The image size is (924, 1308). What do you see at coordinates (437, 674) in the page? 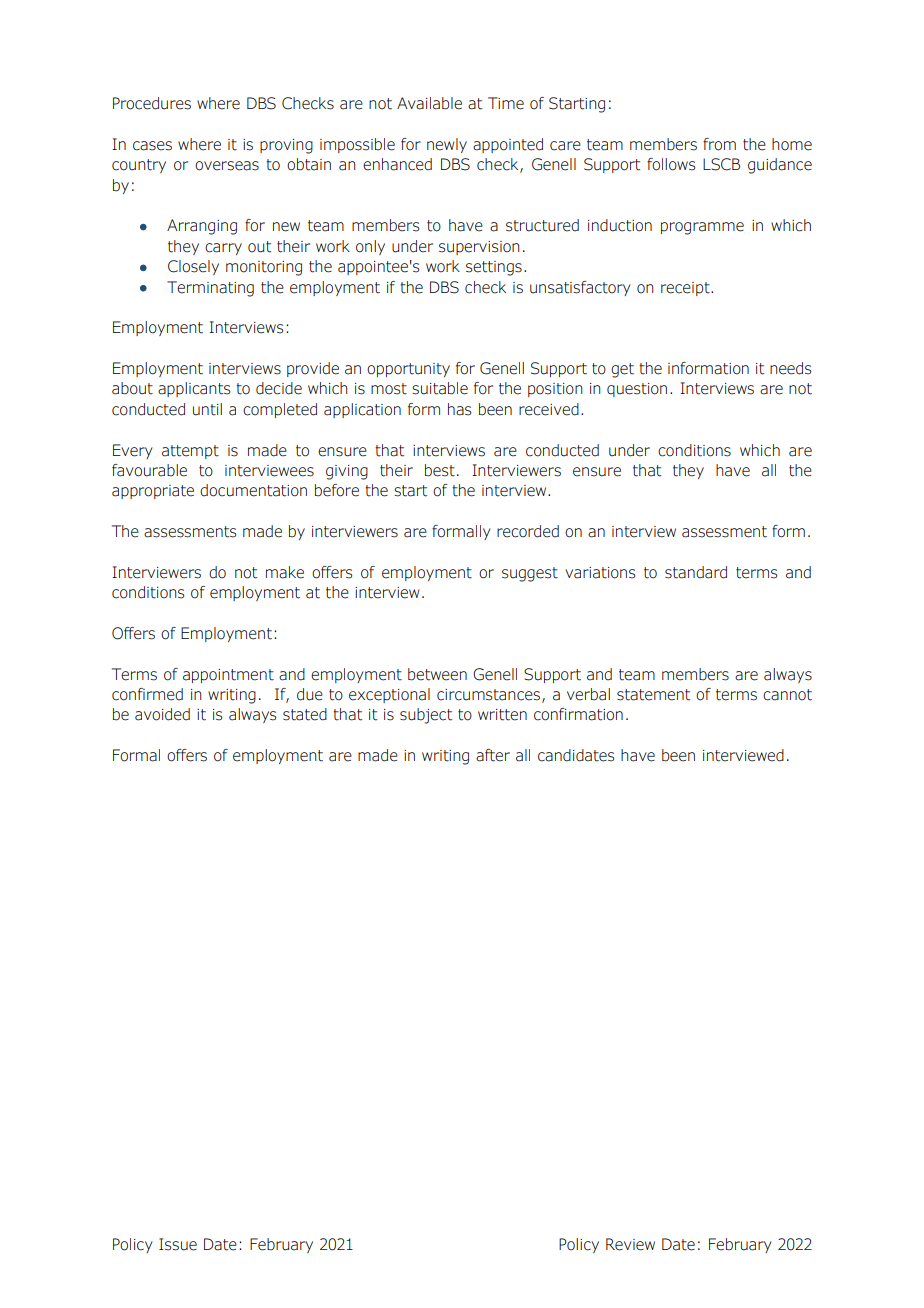
I see `between` at bounding box center [437, 674].
